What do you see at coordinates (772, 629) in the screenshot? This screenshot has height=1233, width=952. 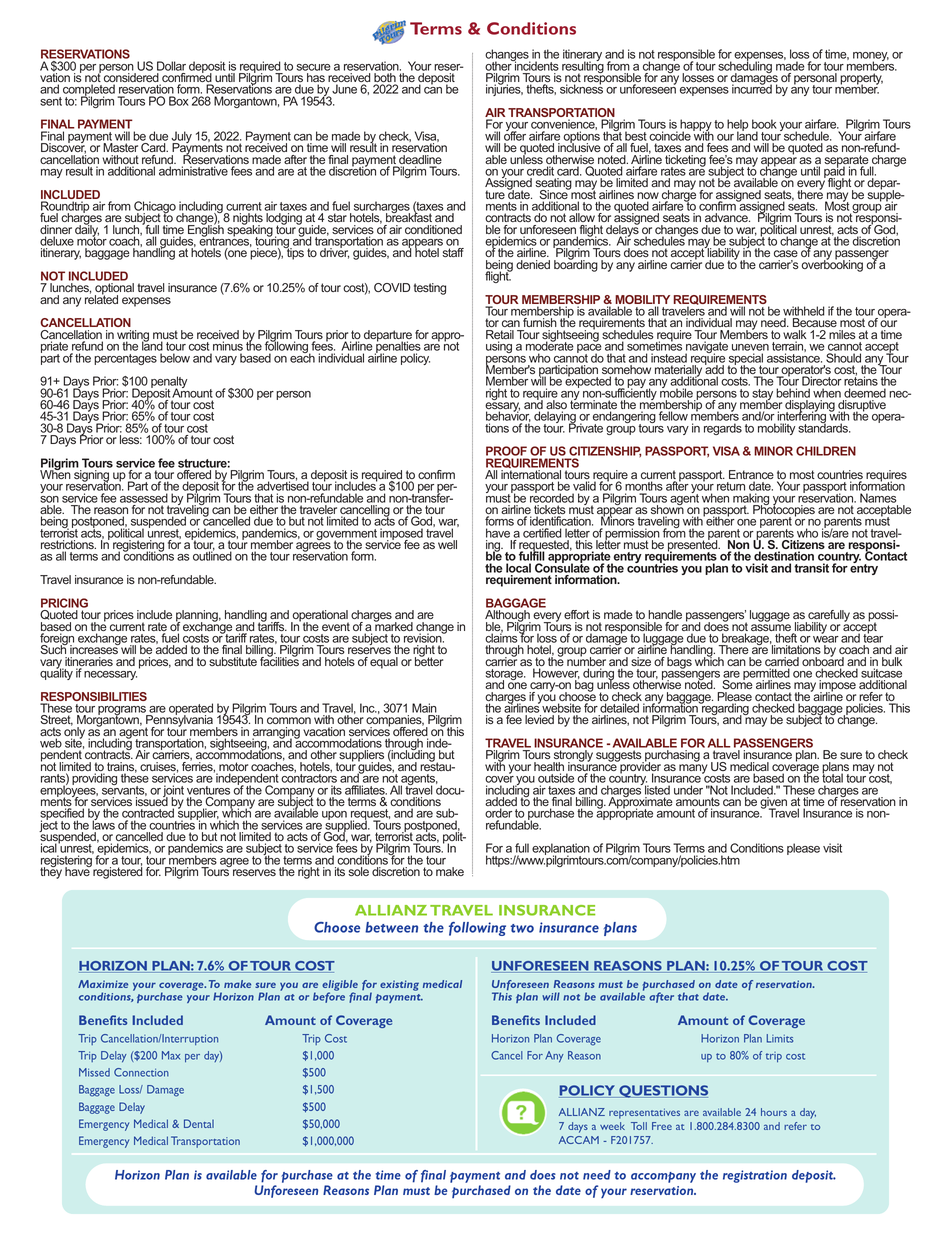 I see `assume` at bounding box center [772, 629].
